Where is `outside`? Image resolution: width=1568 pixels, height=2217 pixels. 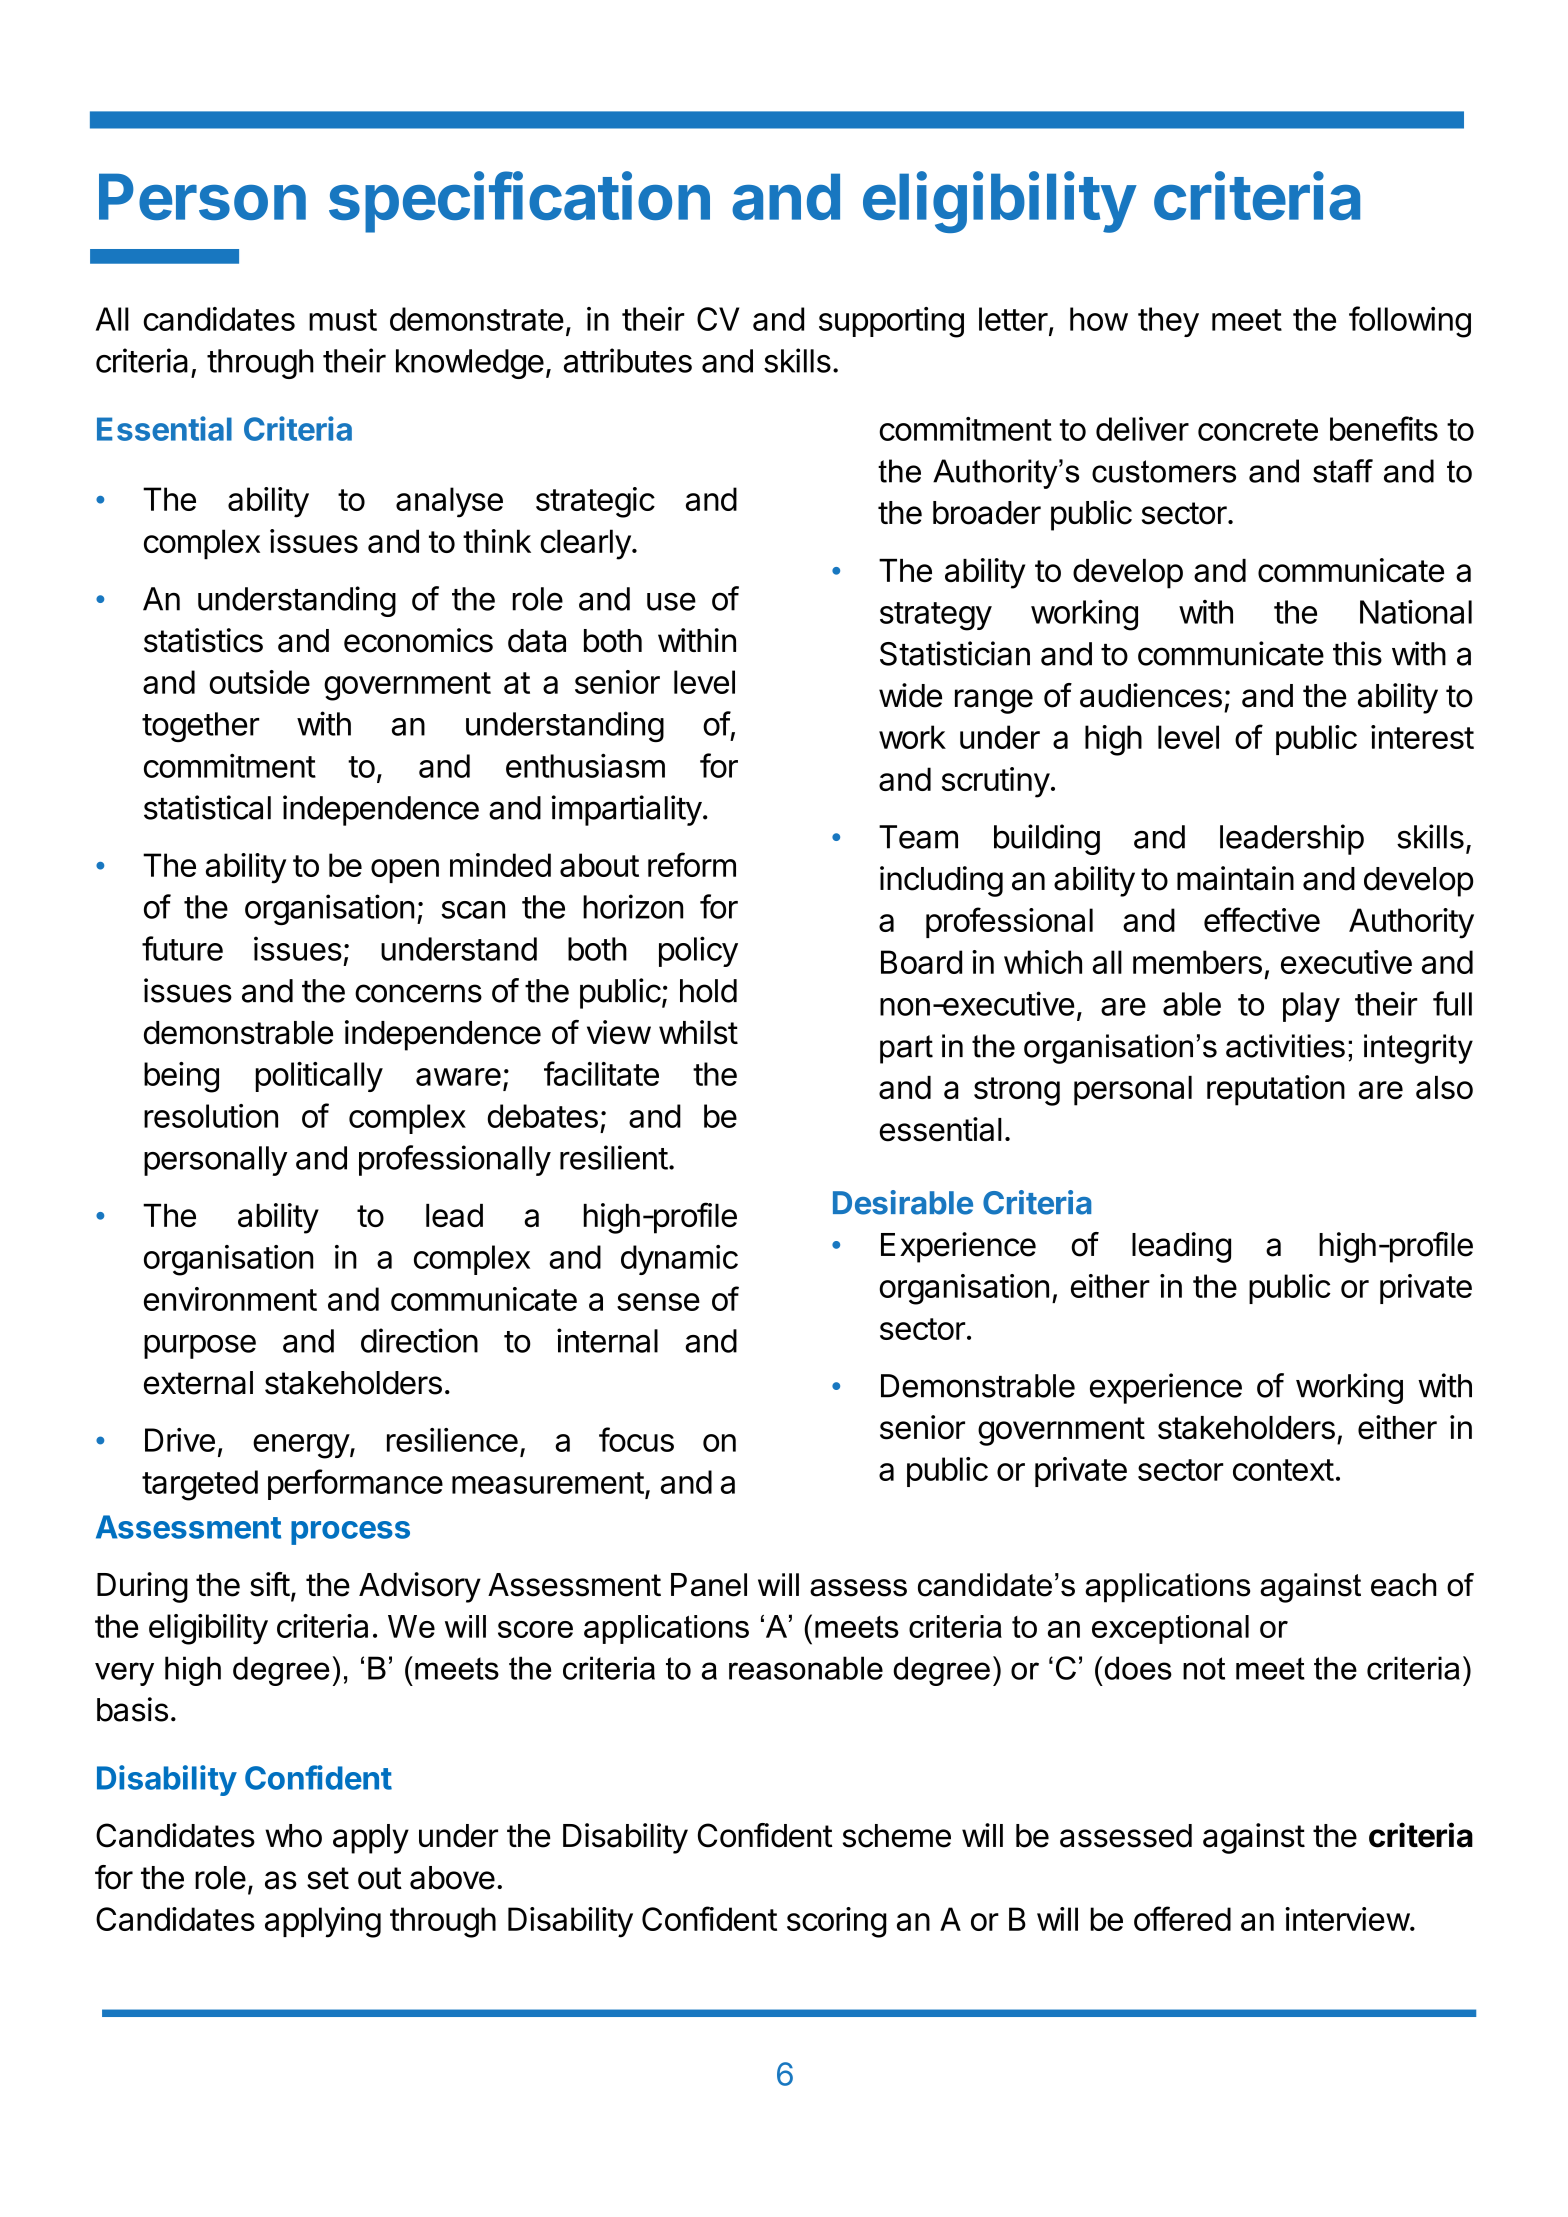 outside is located at coordinates (259, 682).
